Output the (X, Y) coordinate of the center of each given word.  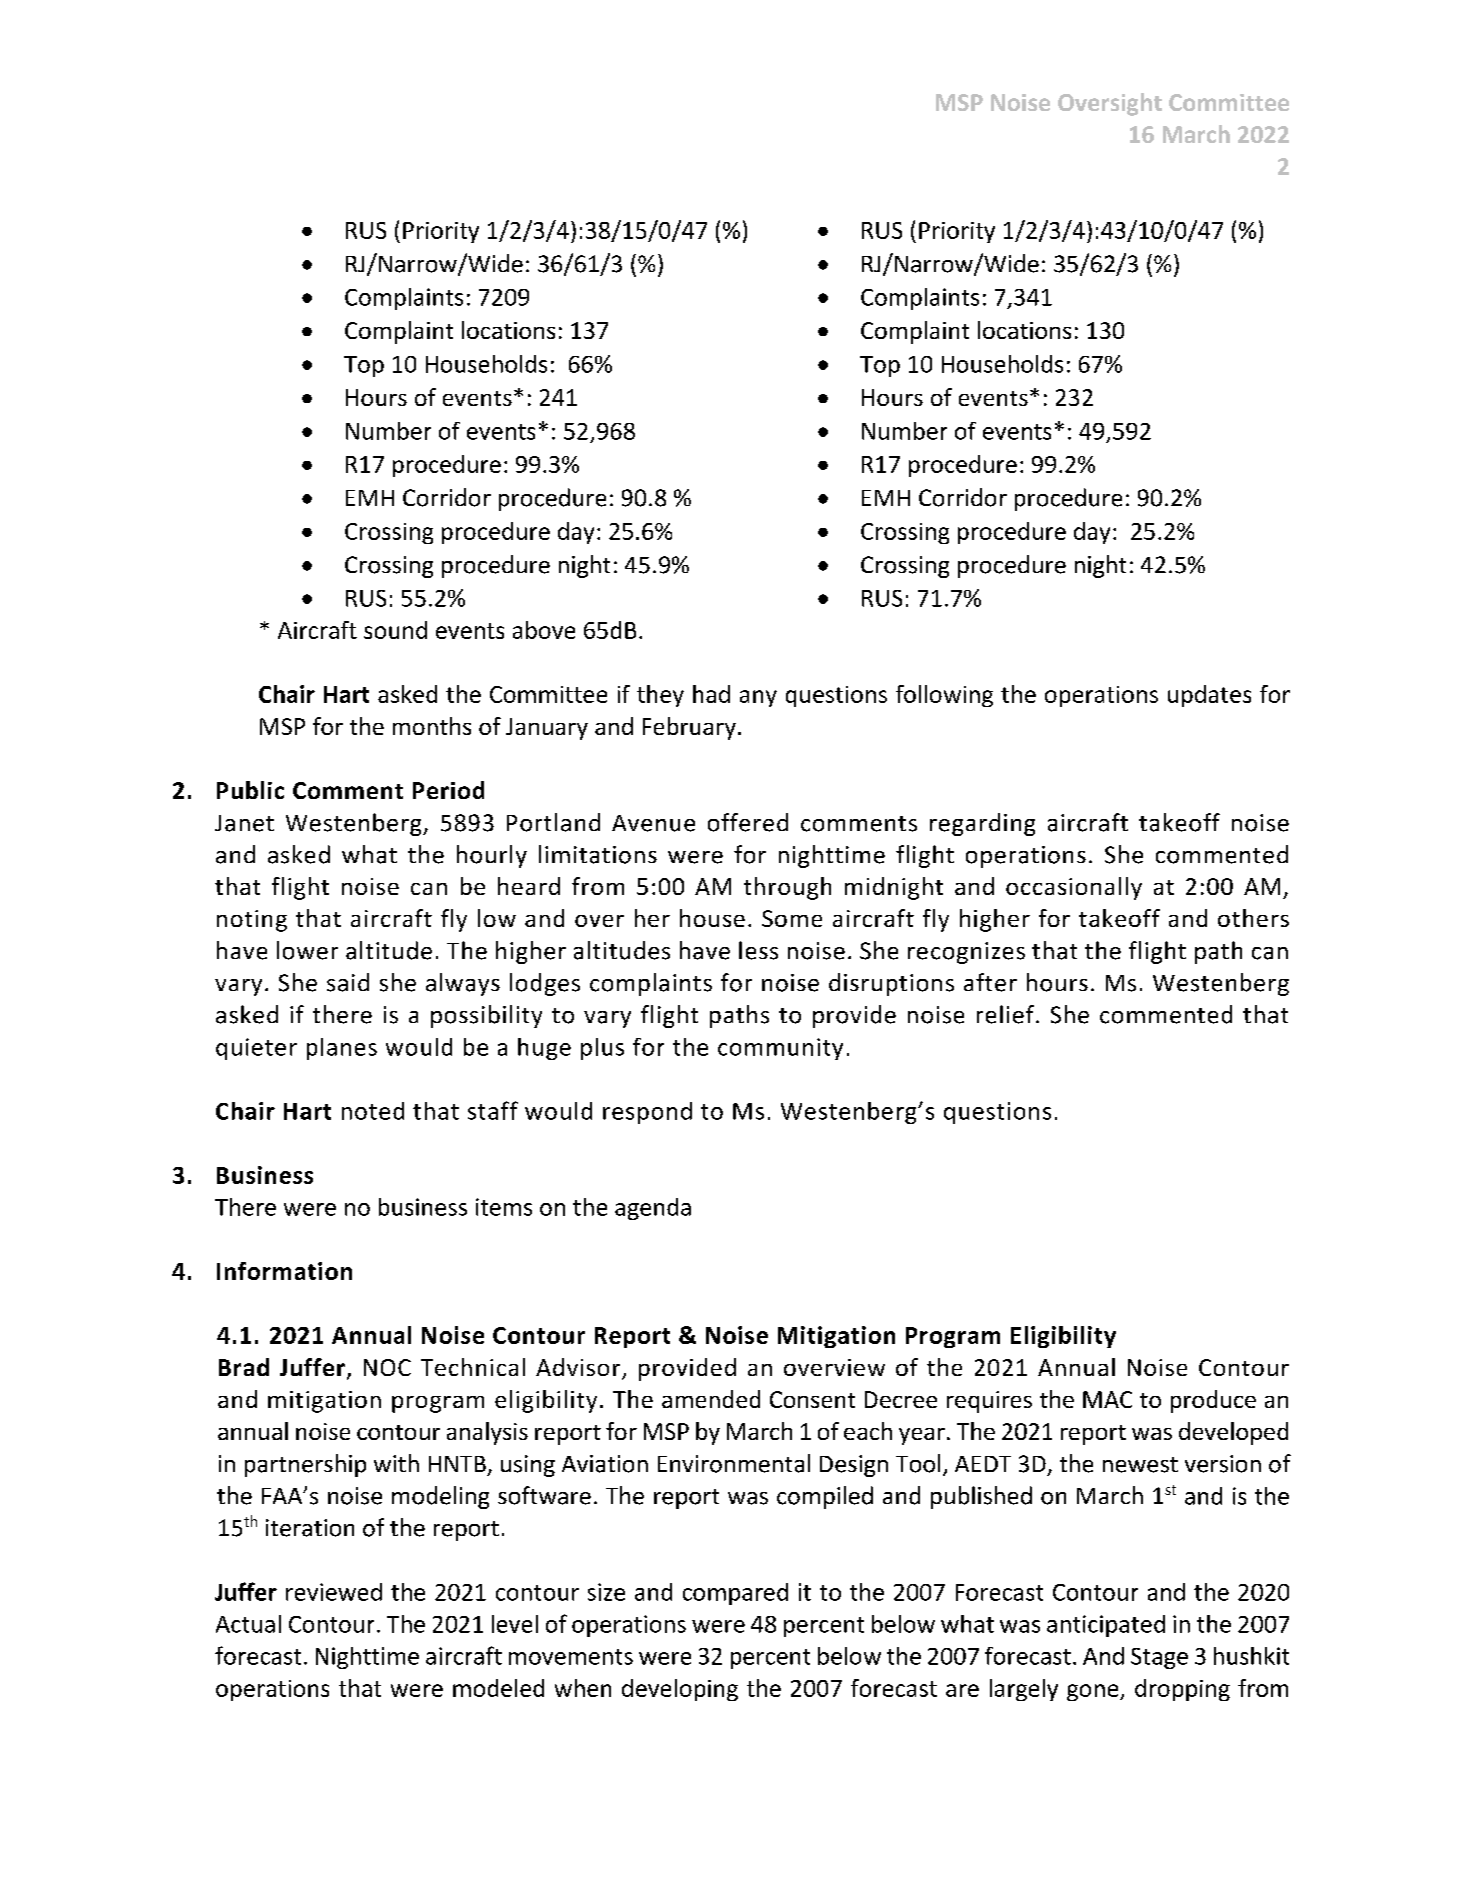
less (758, 950)
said (348, 982)
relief (1005, 1014)
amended (711, 1399)
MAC (1107, 1399)
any (758, 698)
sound (395, 630)
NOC (387, 1367)
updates (1209, 696)
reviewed (334, 1592)
